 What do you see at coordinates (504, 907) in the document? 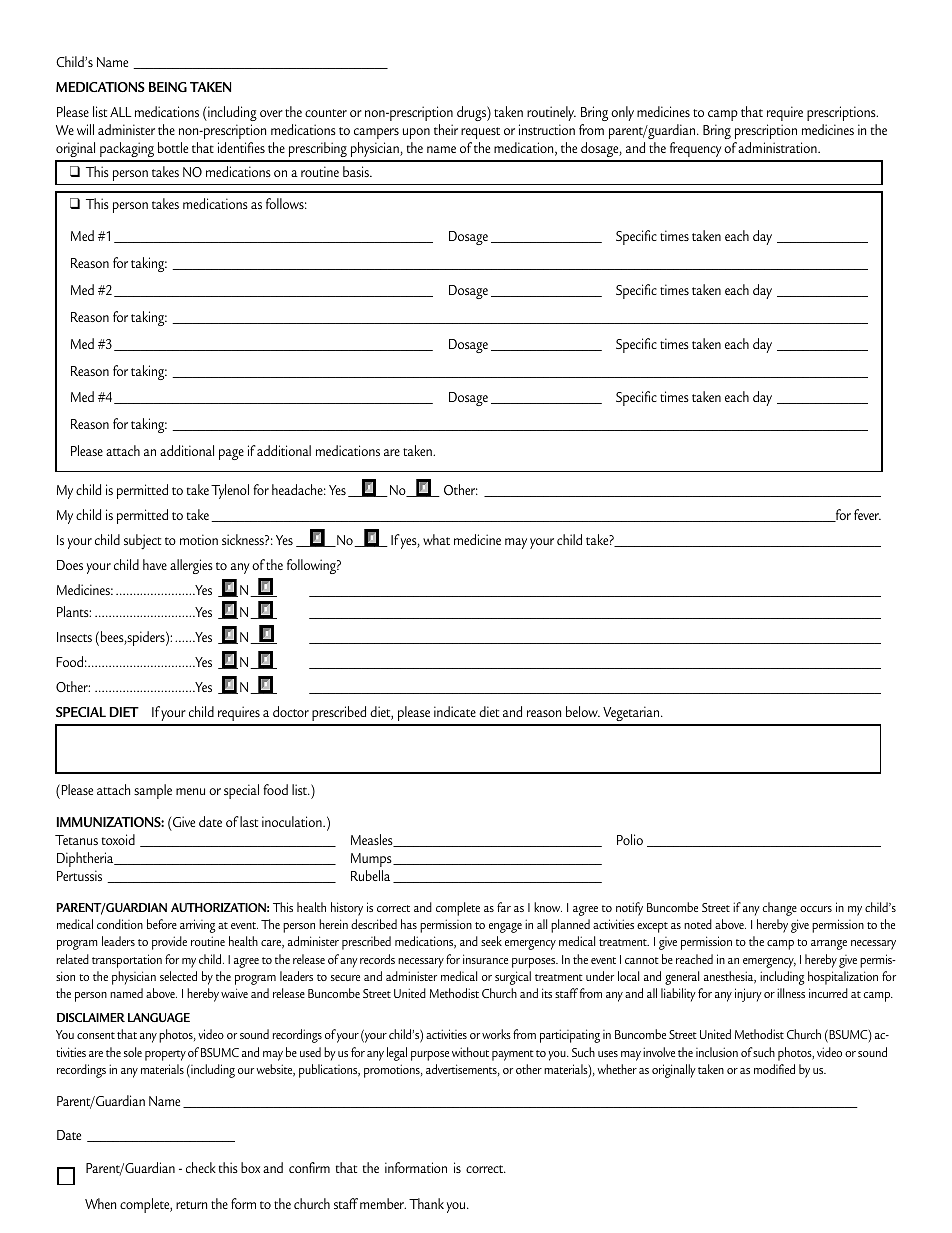
I see `far` at bounding box center [504, 907].
